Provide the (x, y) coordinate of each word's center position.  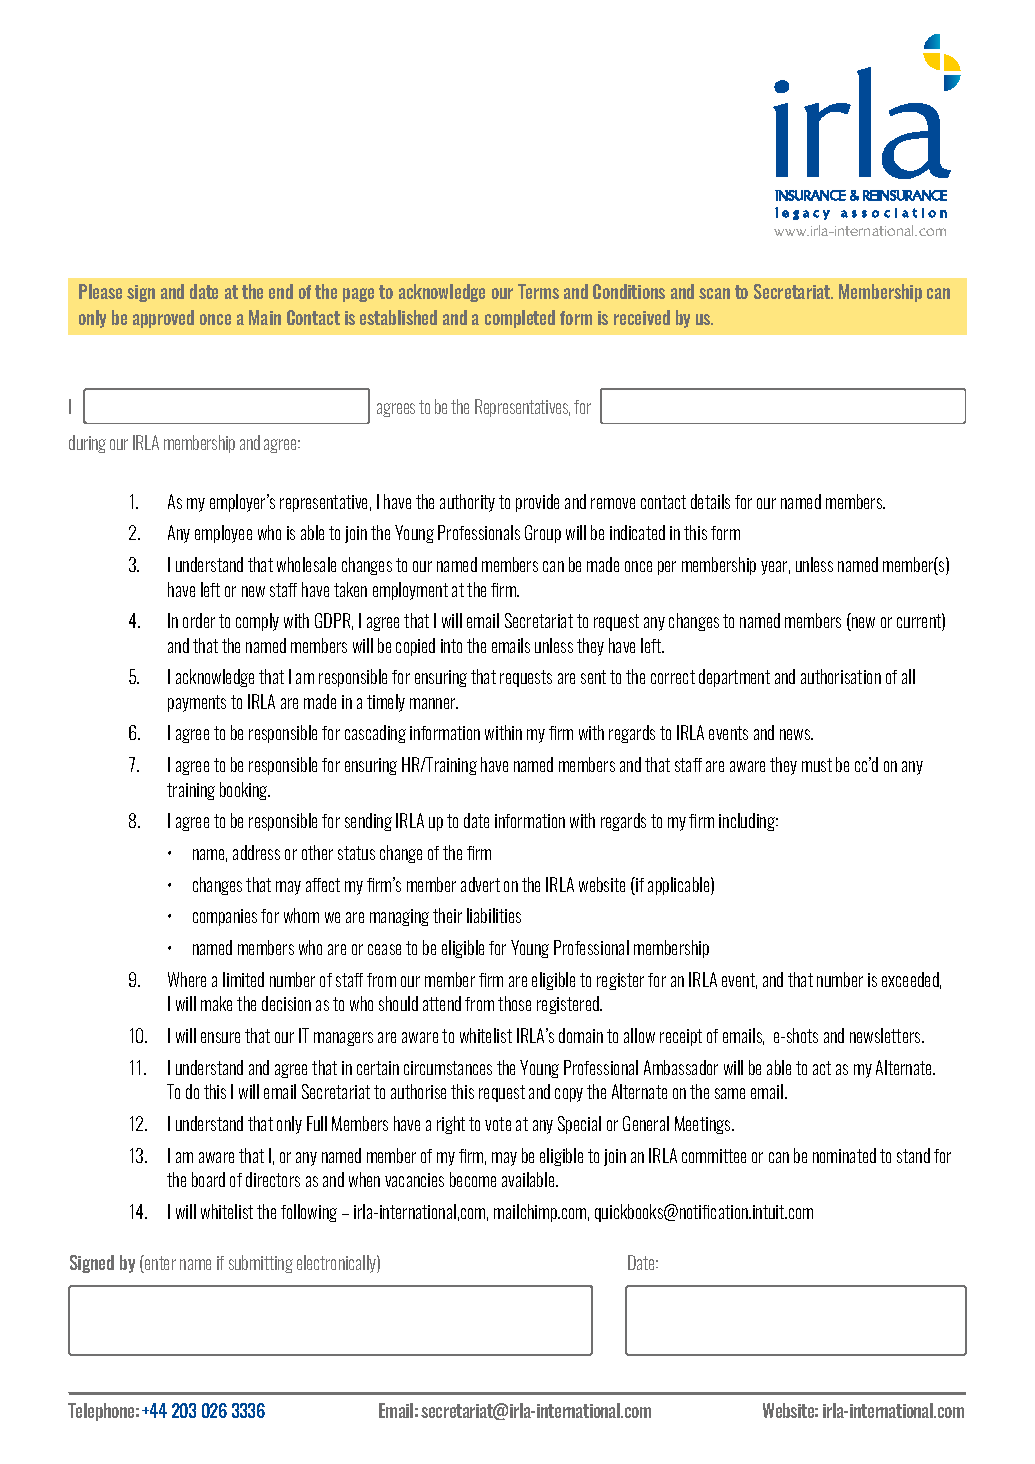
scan (714, 293)
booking (245, 791)
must (817, 765)
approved (163, 319)
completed (520, 319)
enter (159, 1264)
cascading (375, 734)
